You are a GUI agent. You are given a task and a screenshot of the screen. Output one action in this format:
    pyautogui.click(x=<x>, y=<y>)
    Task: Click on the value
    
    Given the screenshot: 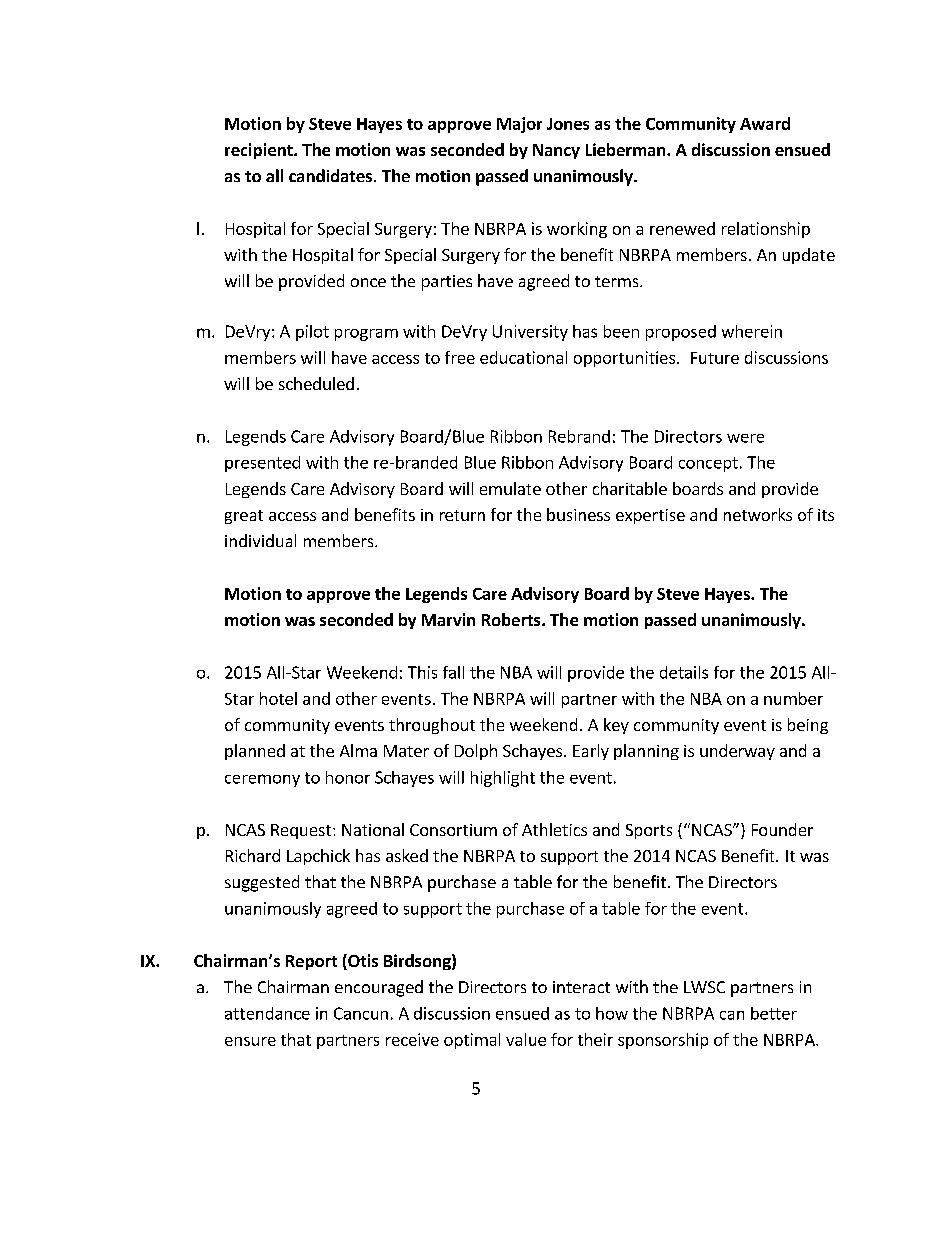 What is the action you would take?
    pyautogui.click(x=526, y=1039)
